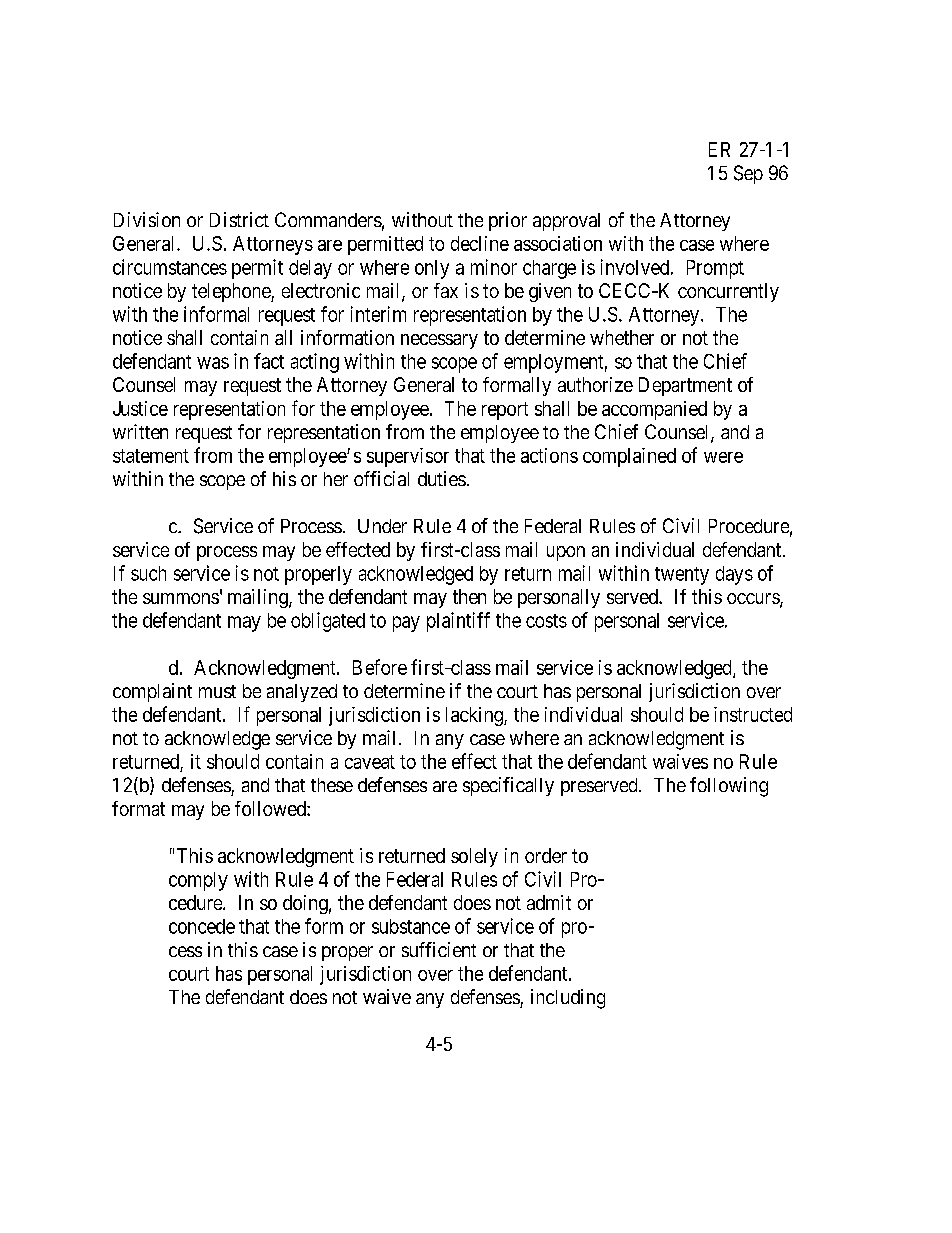 Image resolution: width=952 pixels, height=1233 pixels. What do you see at coordinates (753, 714) in the image?
I see `instructed` at bounding box center [753, 714].
